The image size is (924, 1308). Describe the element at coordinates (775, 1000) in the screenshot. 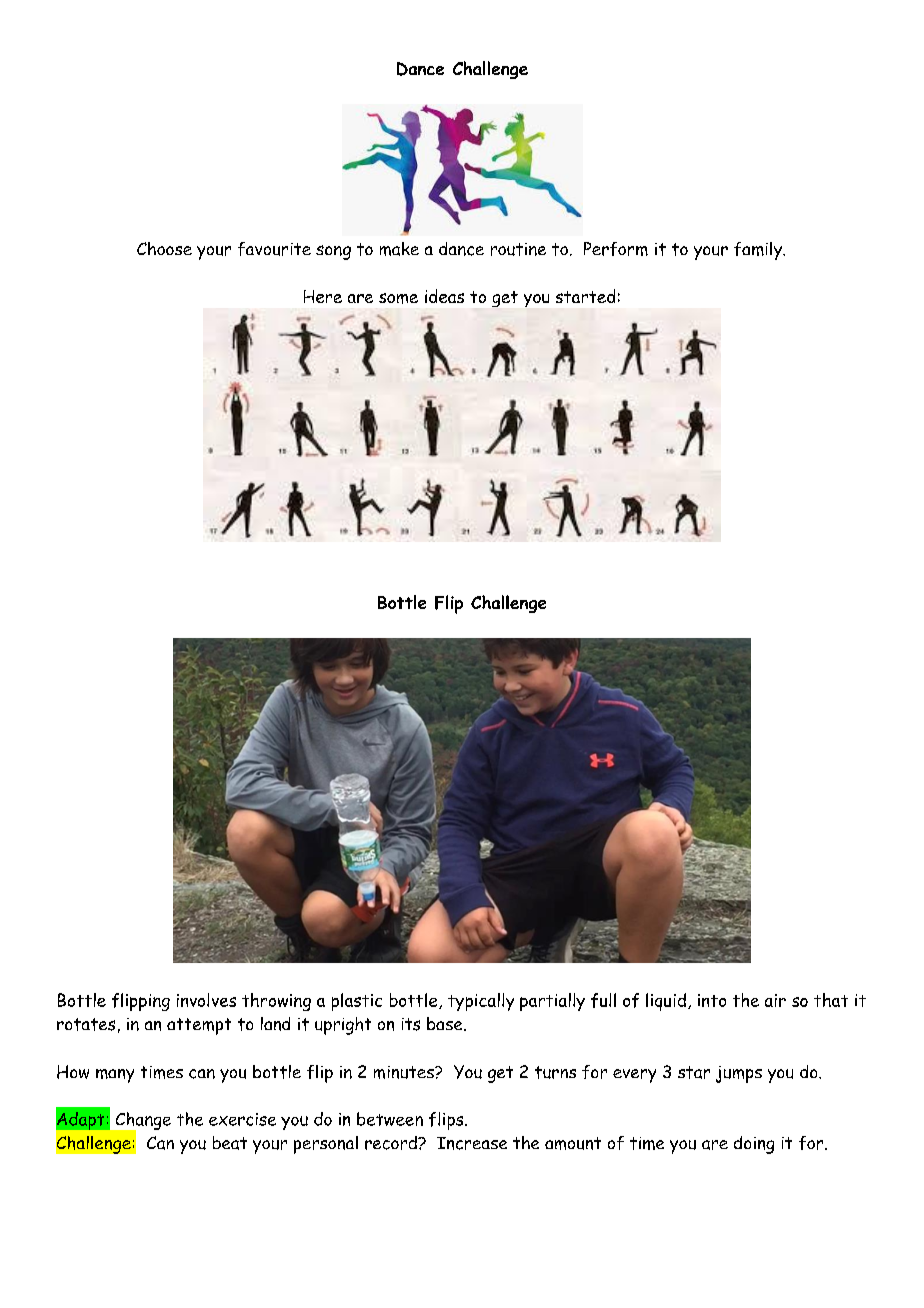

I see `air` at that location.
